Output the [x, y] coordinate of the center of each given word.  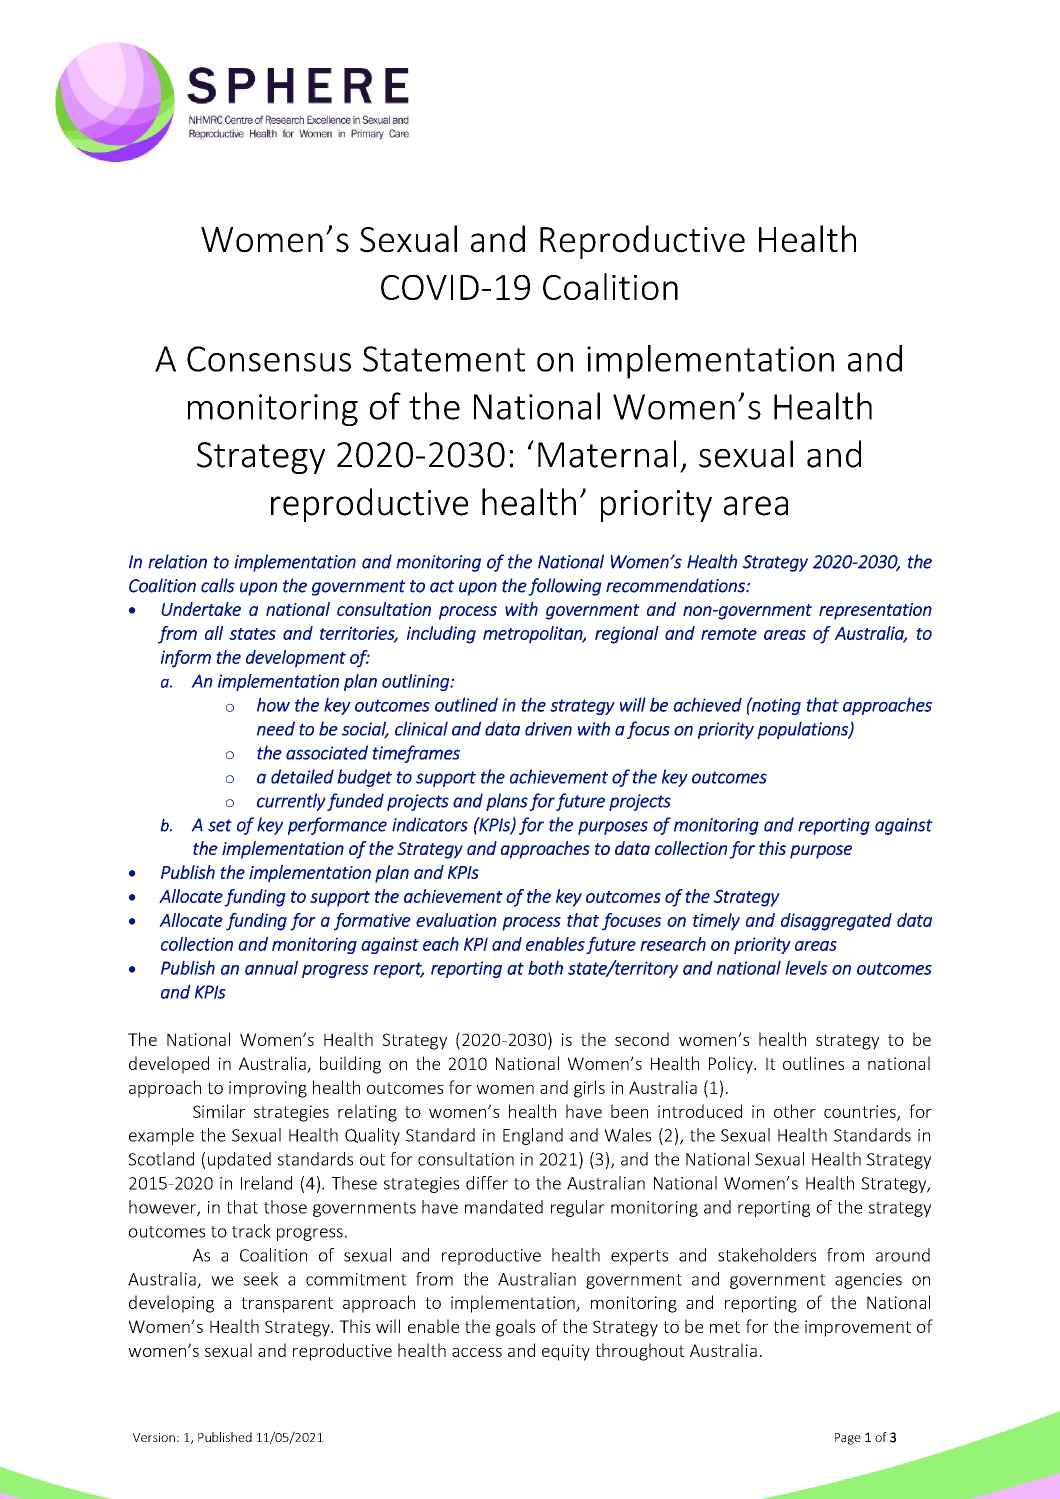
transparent [287, 1305]
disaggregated [836, 922]
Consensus [269, 359]
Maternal [607, 454]
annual [271, 967]
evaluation [456, 920]
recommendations [676, 585]
